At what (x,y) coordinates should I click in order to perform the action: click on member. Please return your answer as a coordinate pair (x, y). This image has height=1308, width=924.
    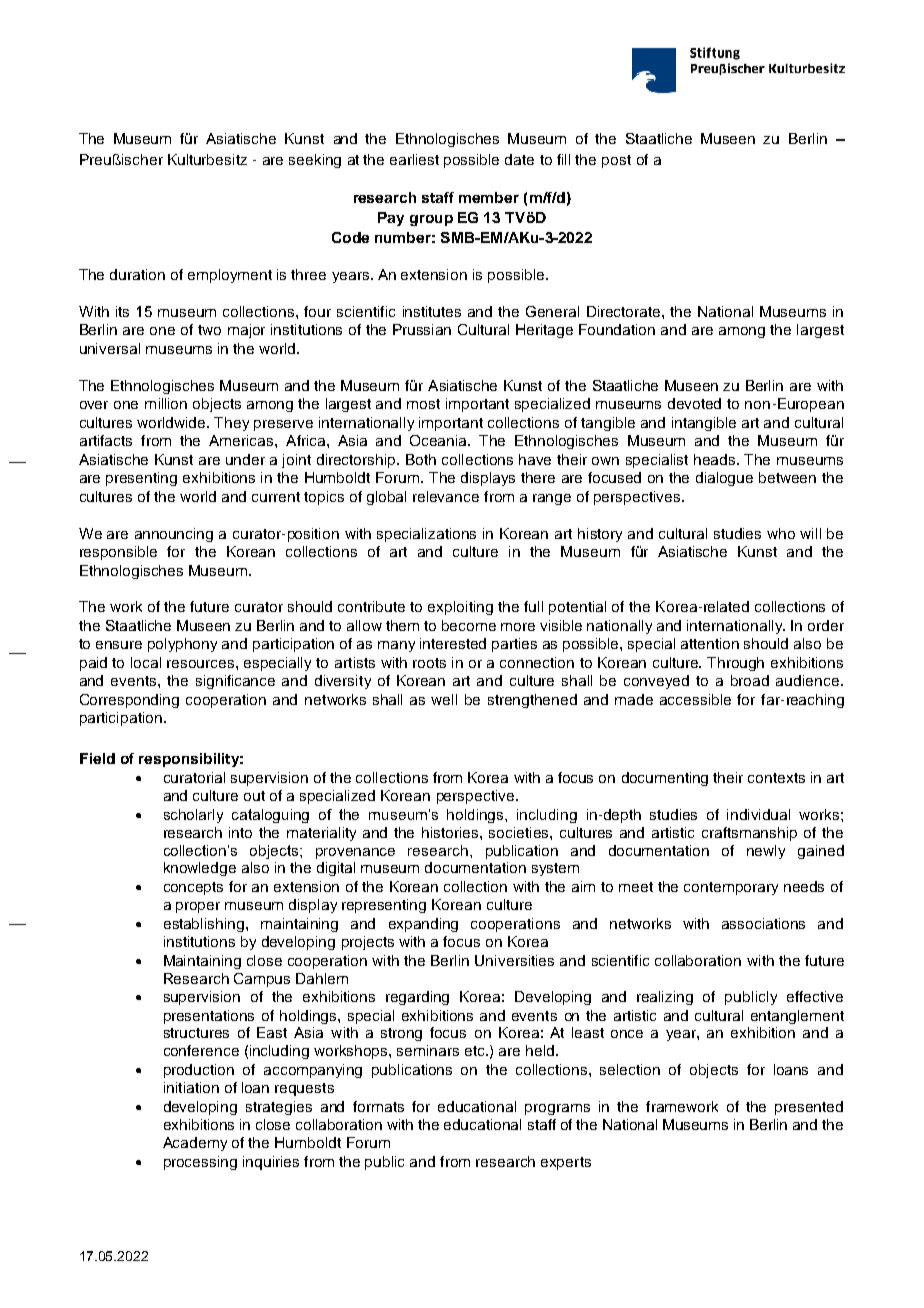
    Looking at the image, I should click on (489, 197).
